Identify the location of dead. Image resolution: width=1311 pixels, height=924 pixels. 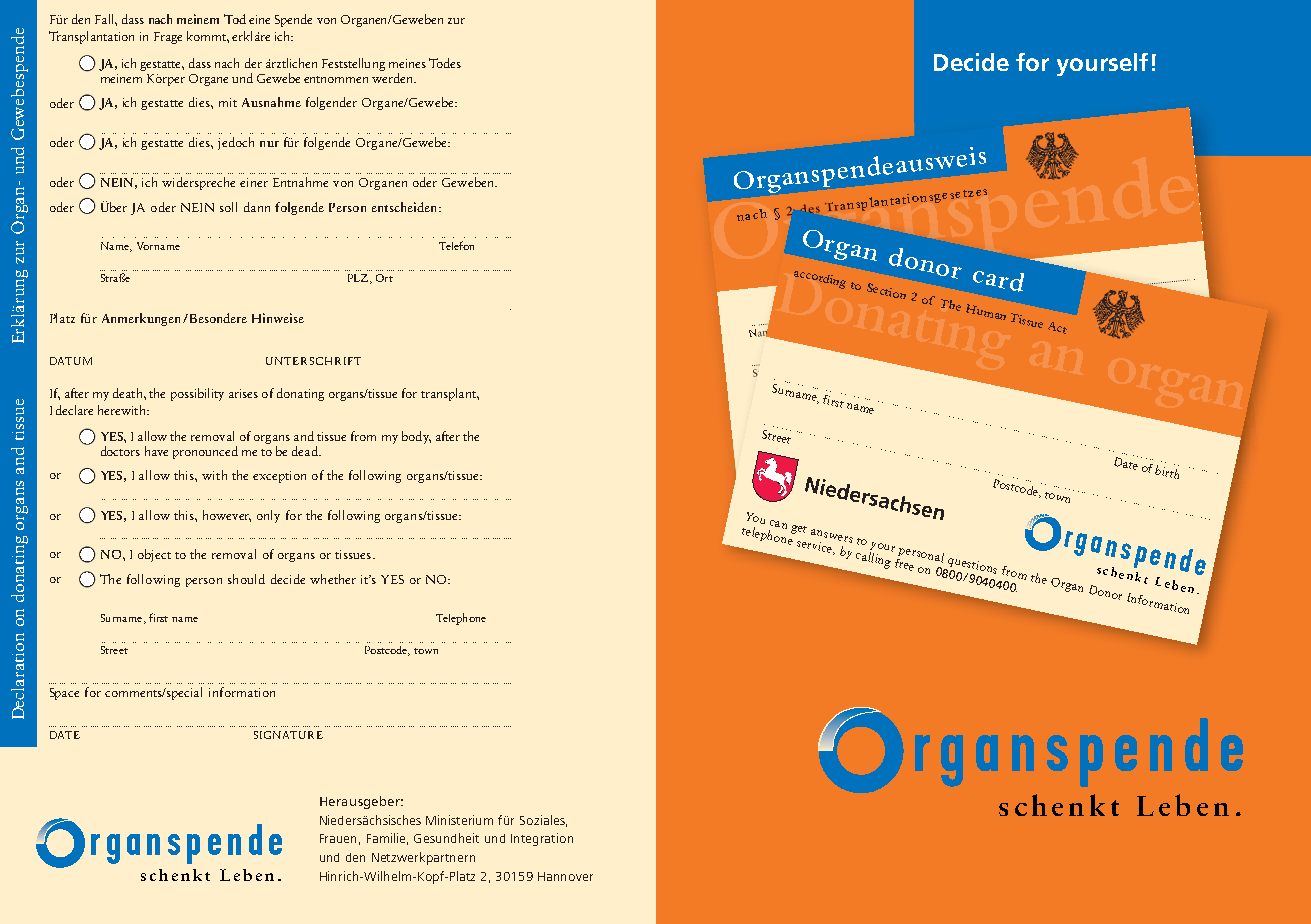
(306, 451).
